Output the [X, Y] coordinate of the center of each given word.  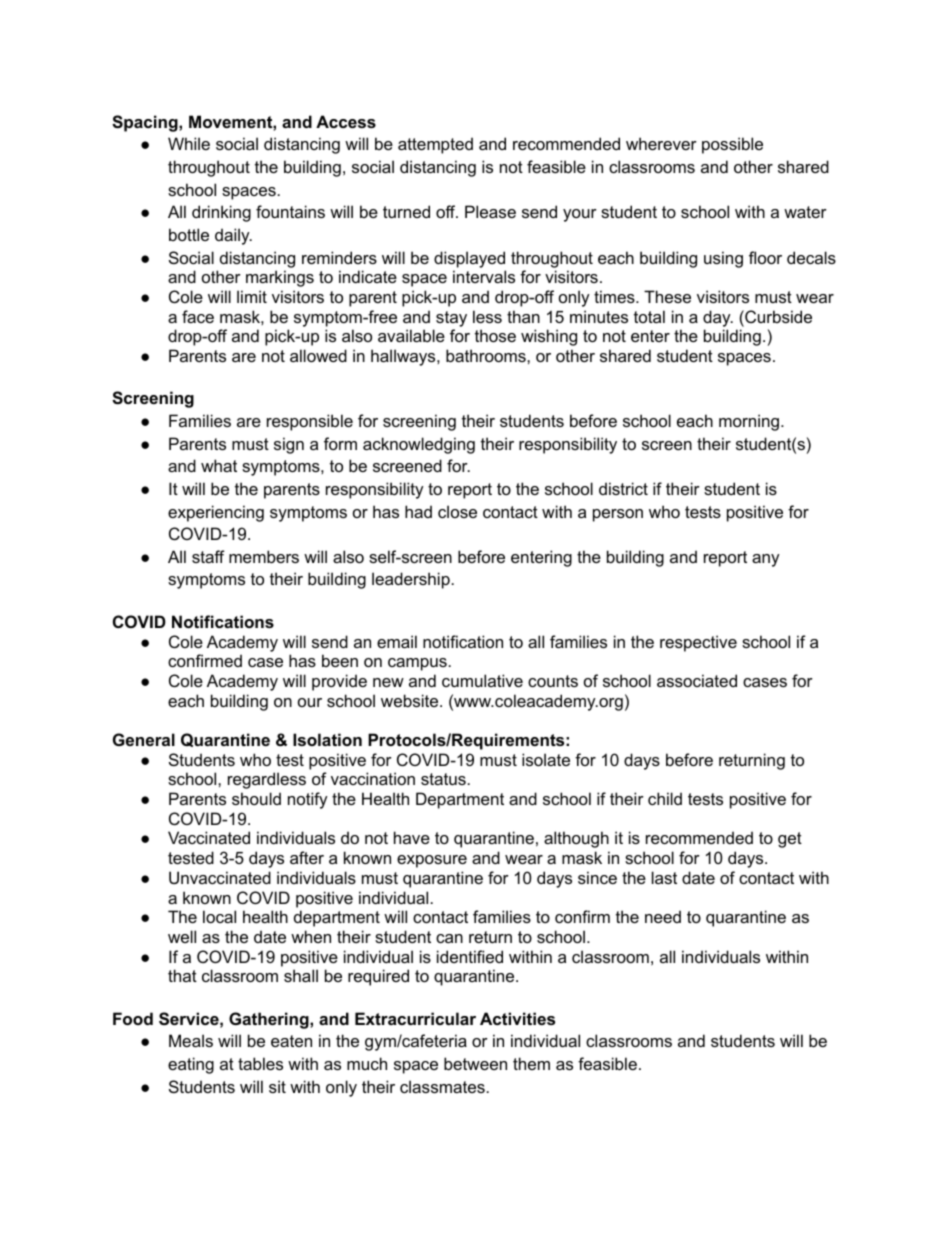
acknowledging [419, 445]
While [189, 143]
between [475, 1063]
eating [191, 1065]
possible [732, 145]
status [443, 779]
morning [749, 422]
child [665, 798]
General [144, 739]
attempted [435, 145]
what [219, 465]
